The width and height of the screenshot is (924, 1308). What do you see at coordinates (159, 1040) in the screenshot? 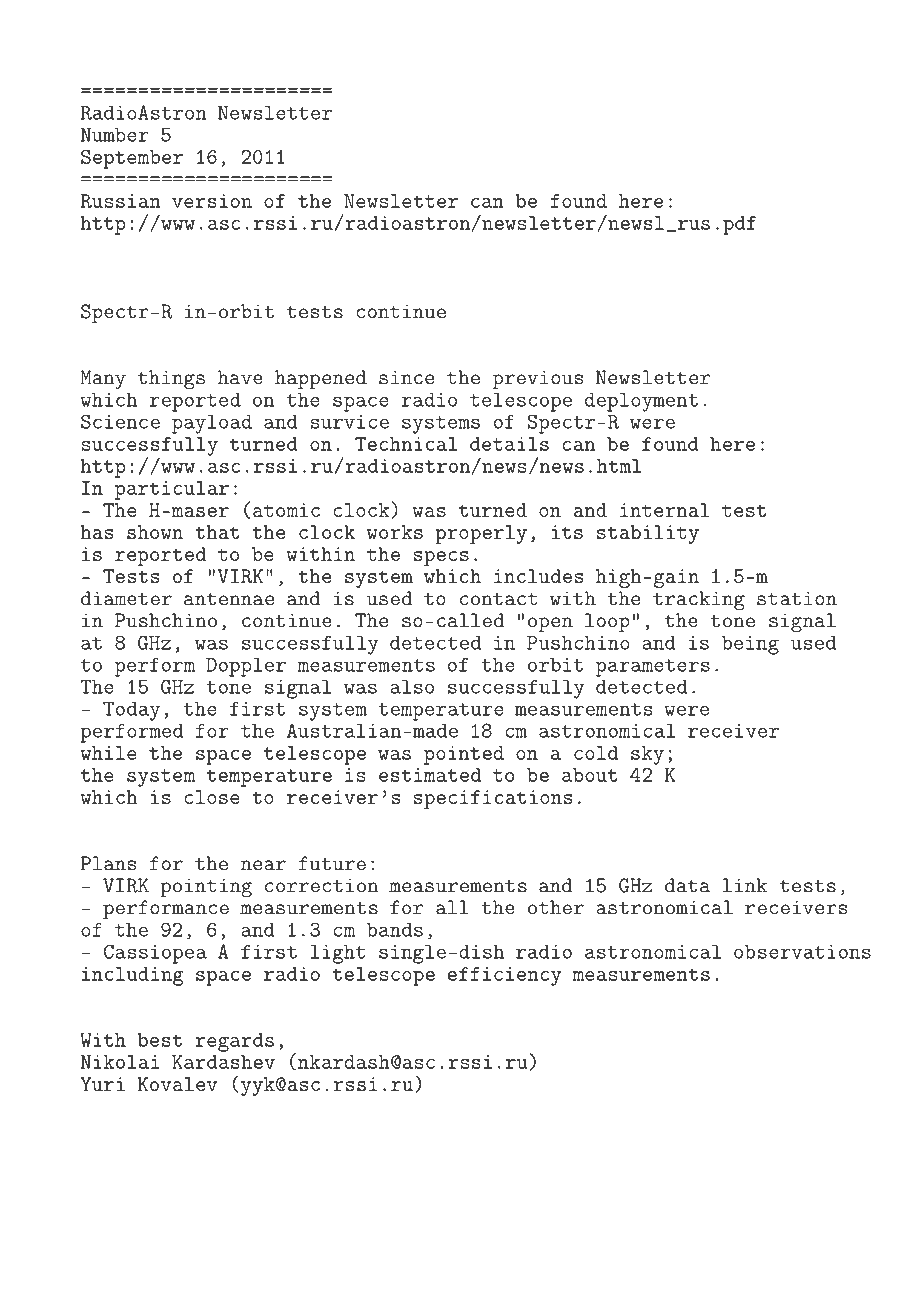
I see `best` at bounding box center [159, 1040].
